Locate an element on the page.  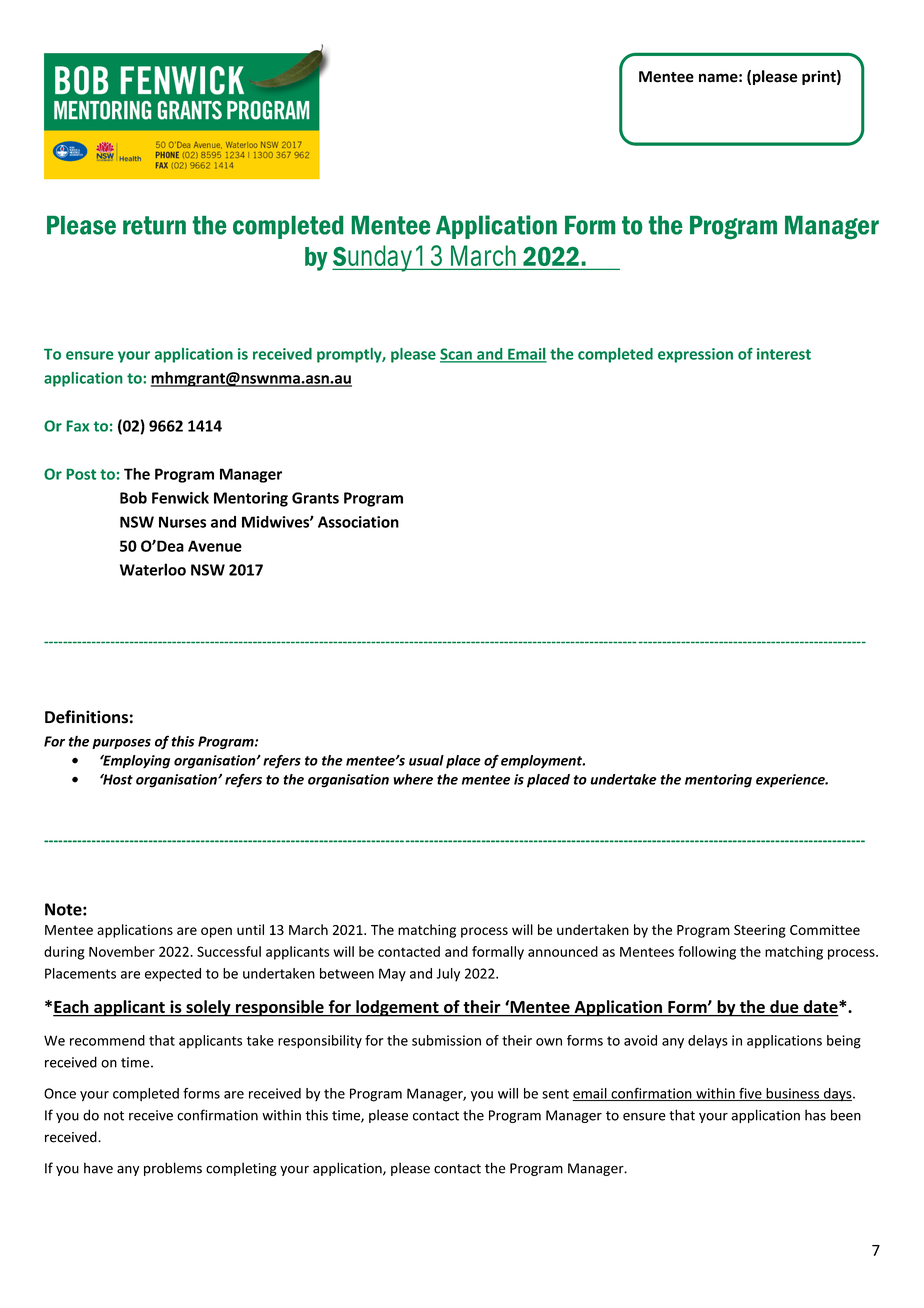
Fax is located at coordinates (77, 426).
